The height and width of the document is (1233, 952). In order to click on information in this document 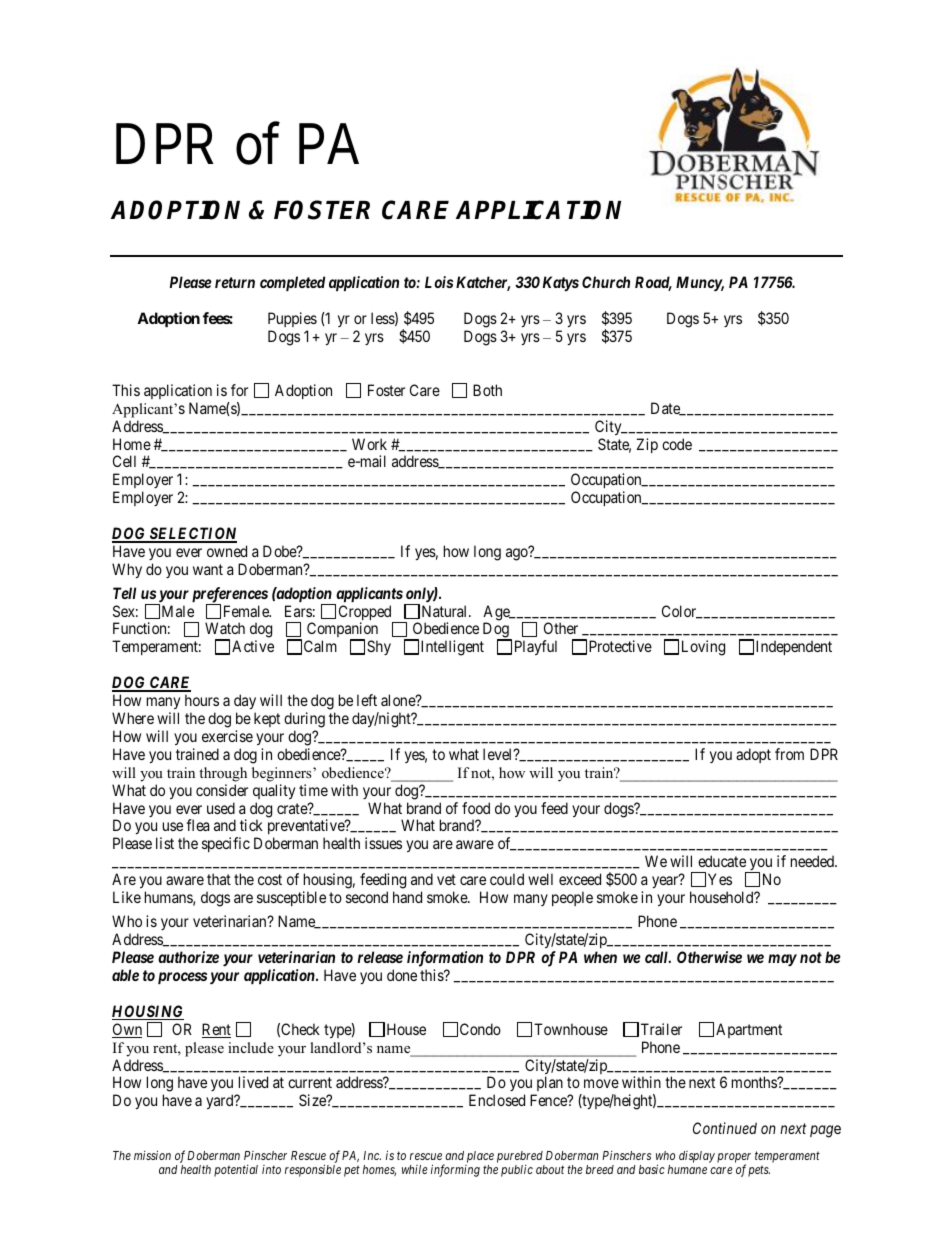, I will do `click(445, 959)`.
